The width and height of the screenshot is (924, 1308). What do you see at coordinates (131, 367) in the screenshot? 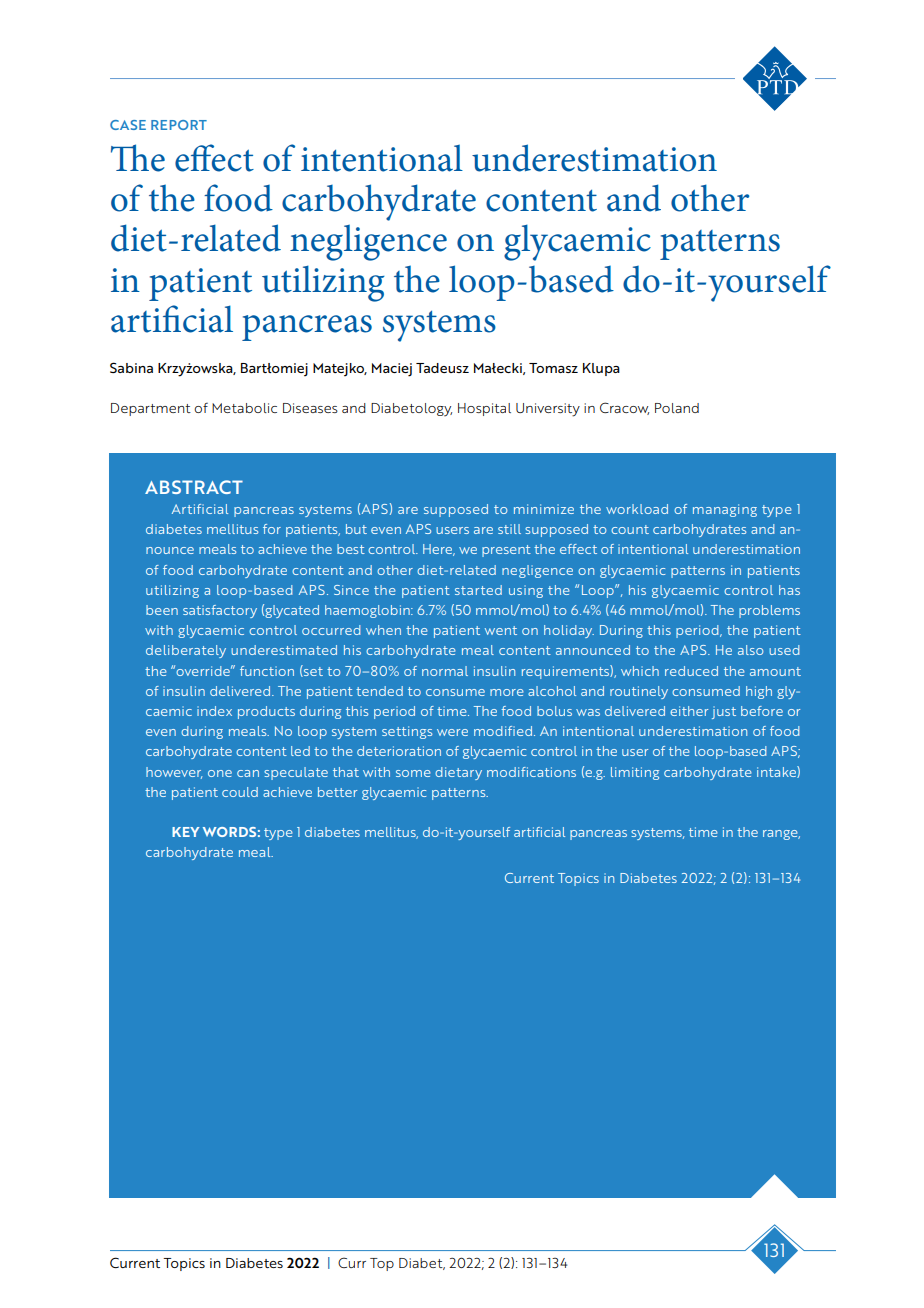
I see `Sabina` at bounding box center [131, 367].
